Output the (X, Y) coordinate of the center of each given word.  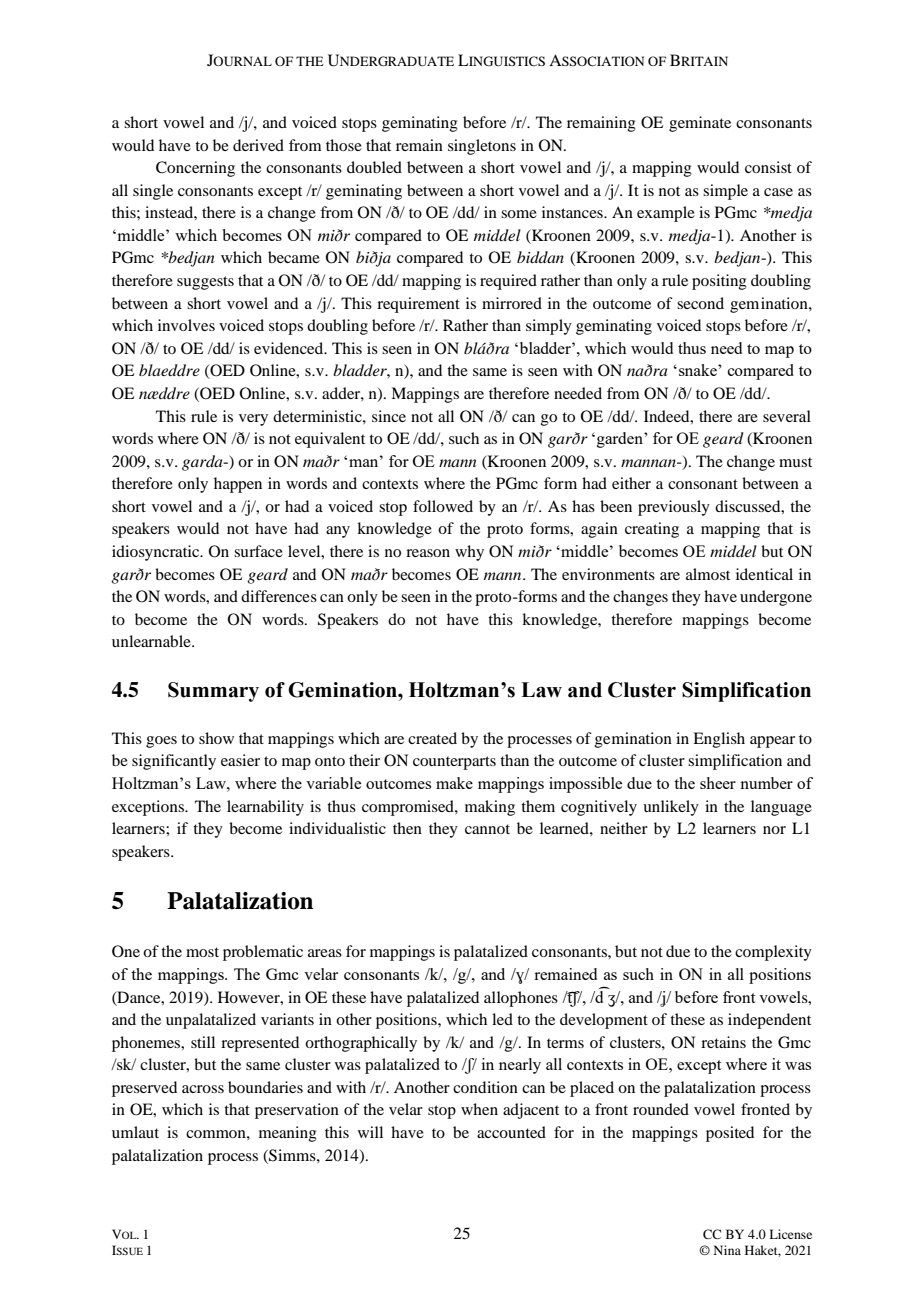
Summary (213, 692)
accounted (511, 1132)
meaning (288, 1134)
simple (725, 192)
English (719, 740)
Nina (727, 1250)
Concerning (195, 169)
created (432, 738)
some (519, 214)
